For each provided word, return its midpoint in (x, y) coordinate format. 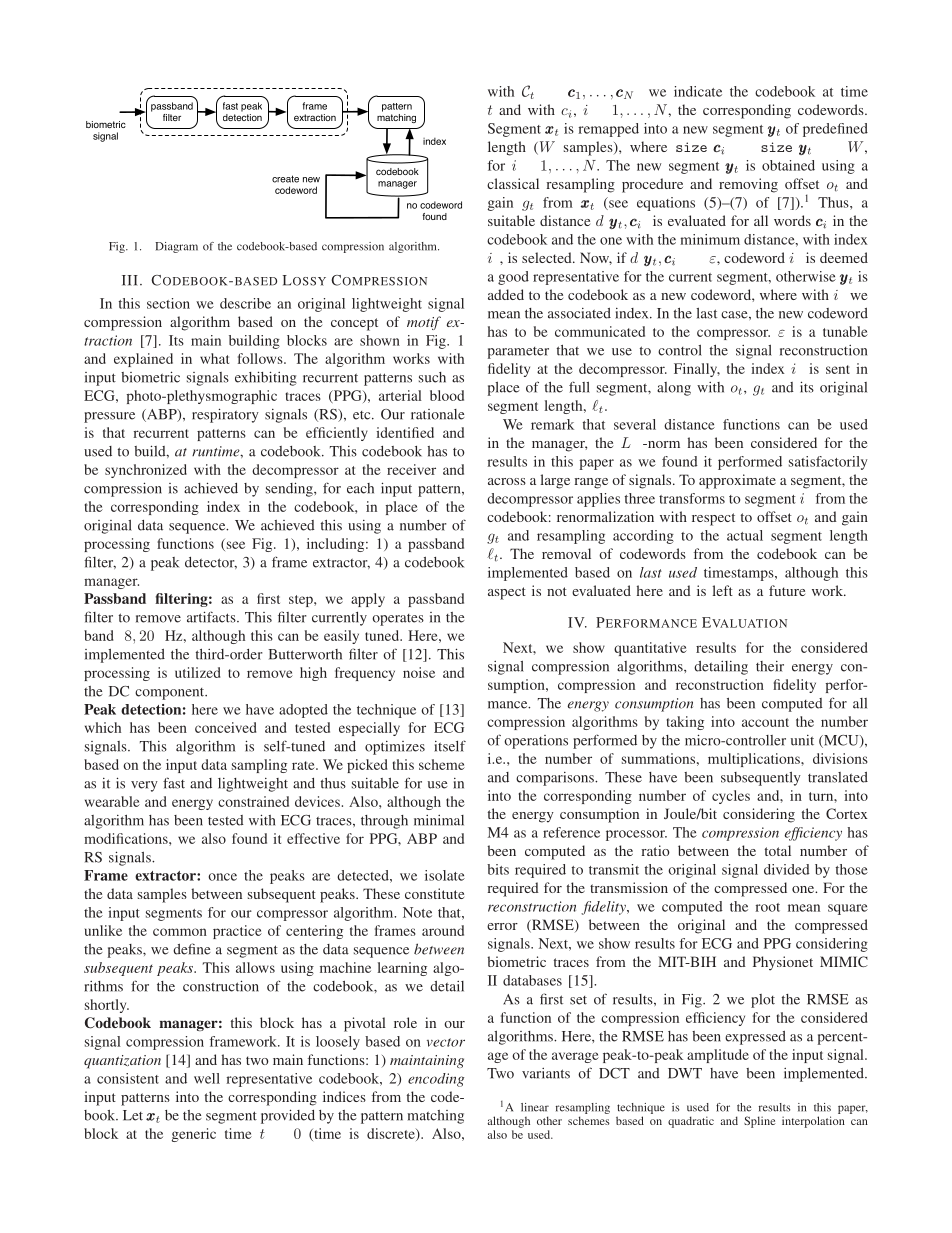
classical (513, 183)
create (285, 179)
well (207, 1078)
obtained (788, 165)
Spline (760, 1122)
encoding (436, 1080)
